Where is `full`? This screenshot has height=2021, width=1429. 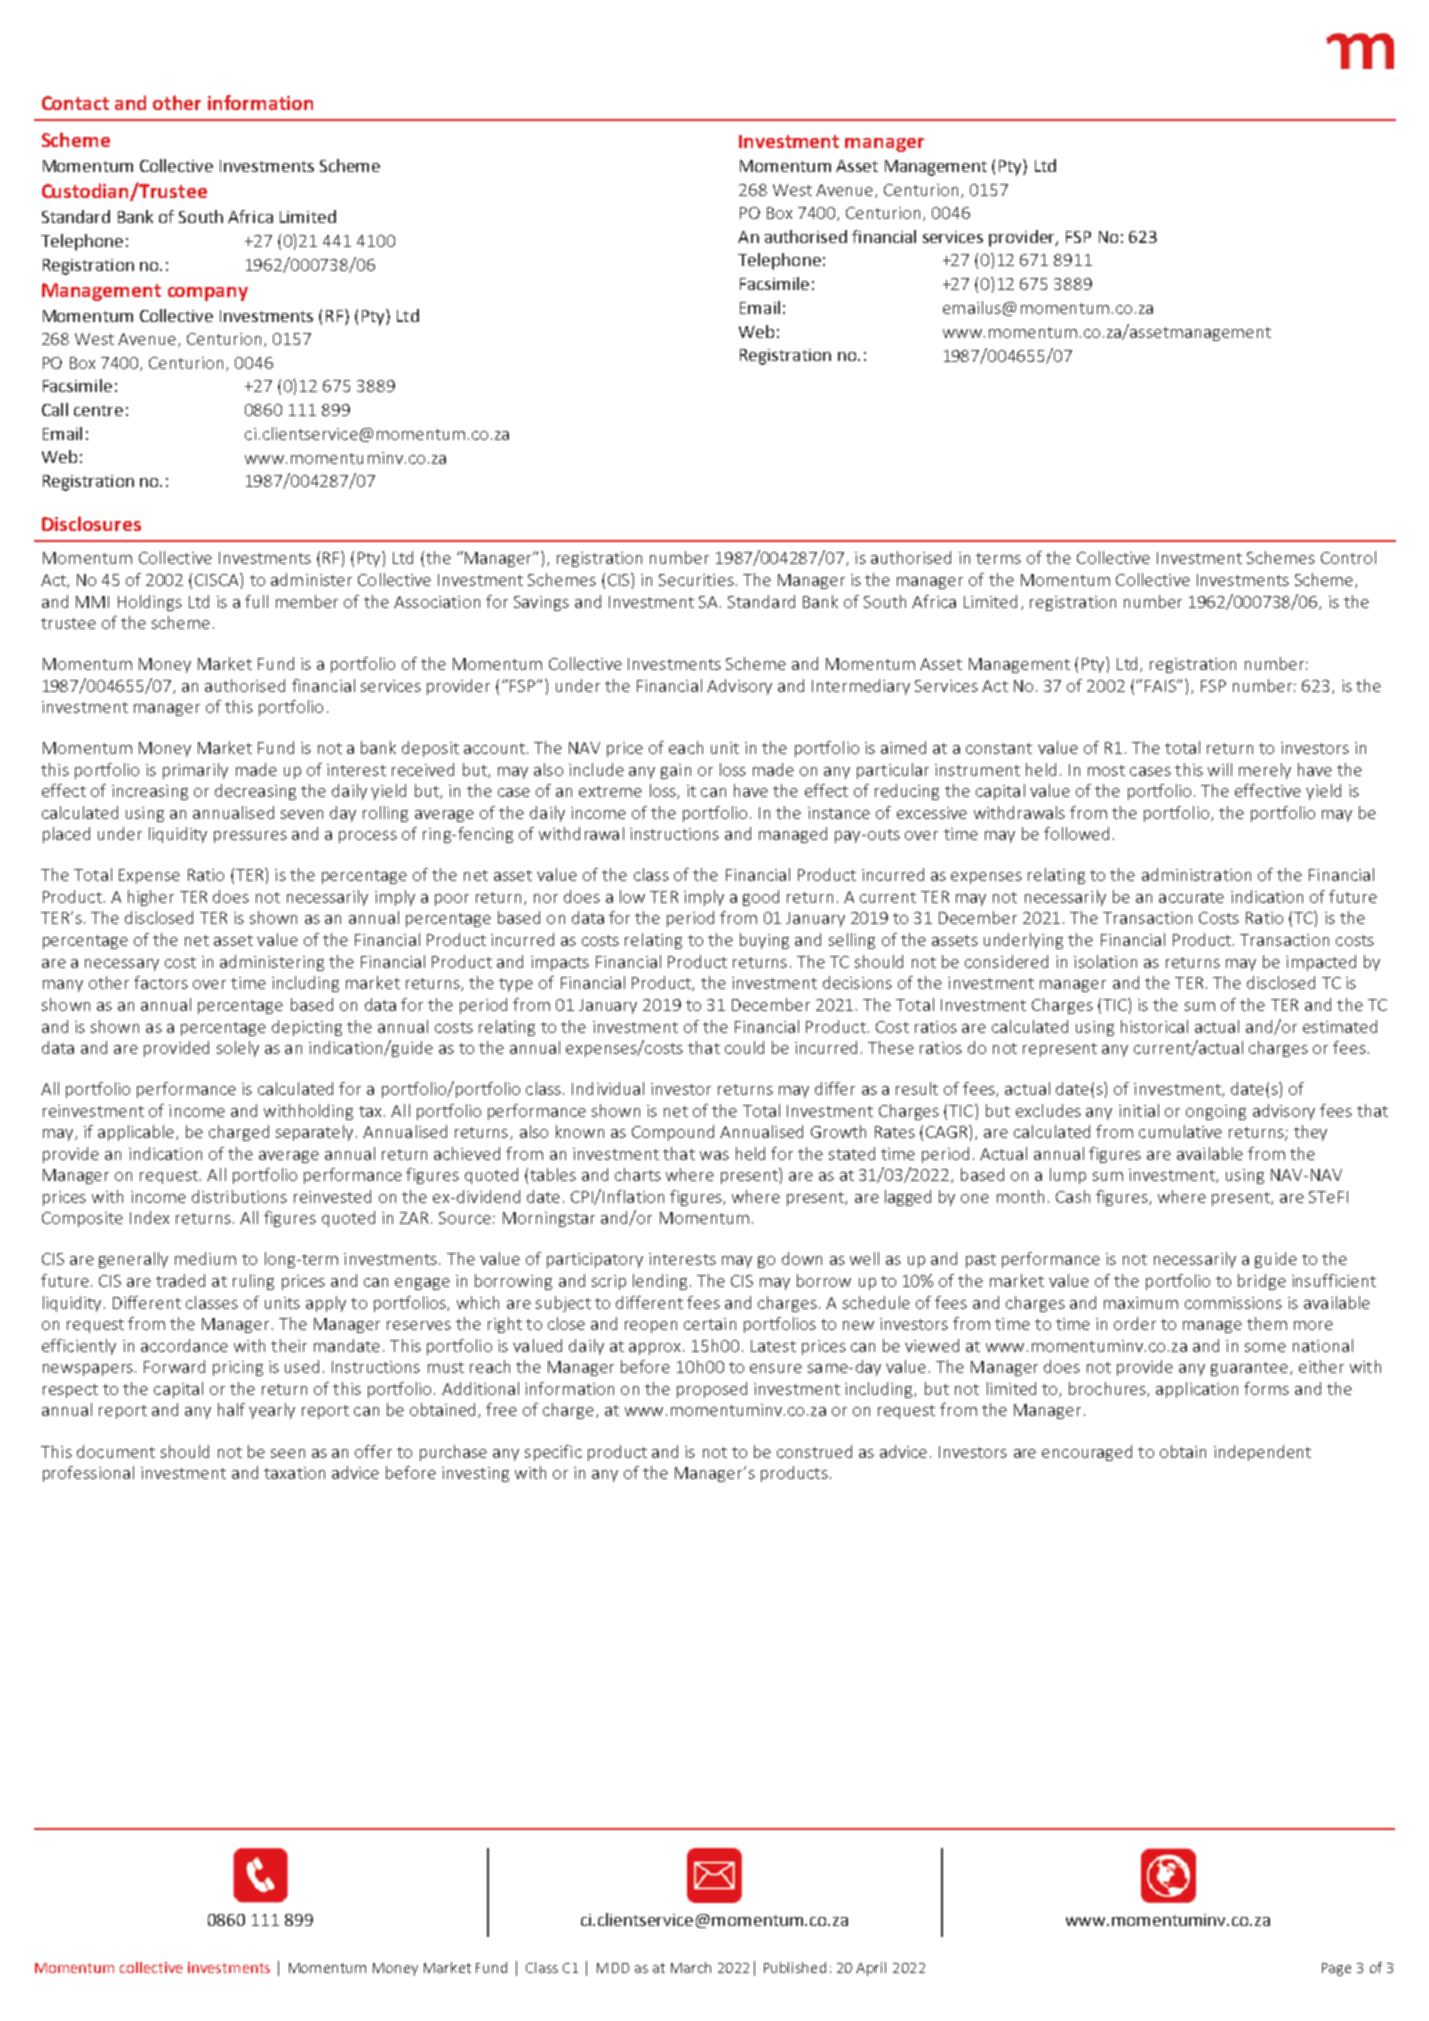
full is located at coordinates (256, 601).
